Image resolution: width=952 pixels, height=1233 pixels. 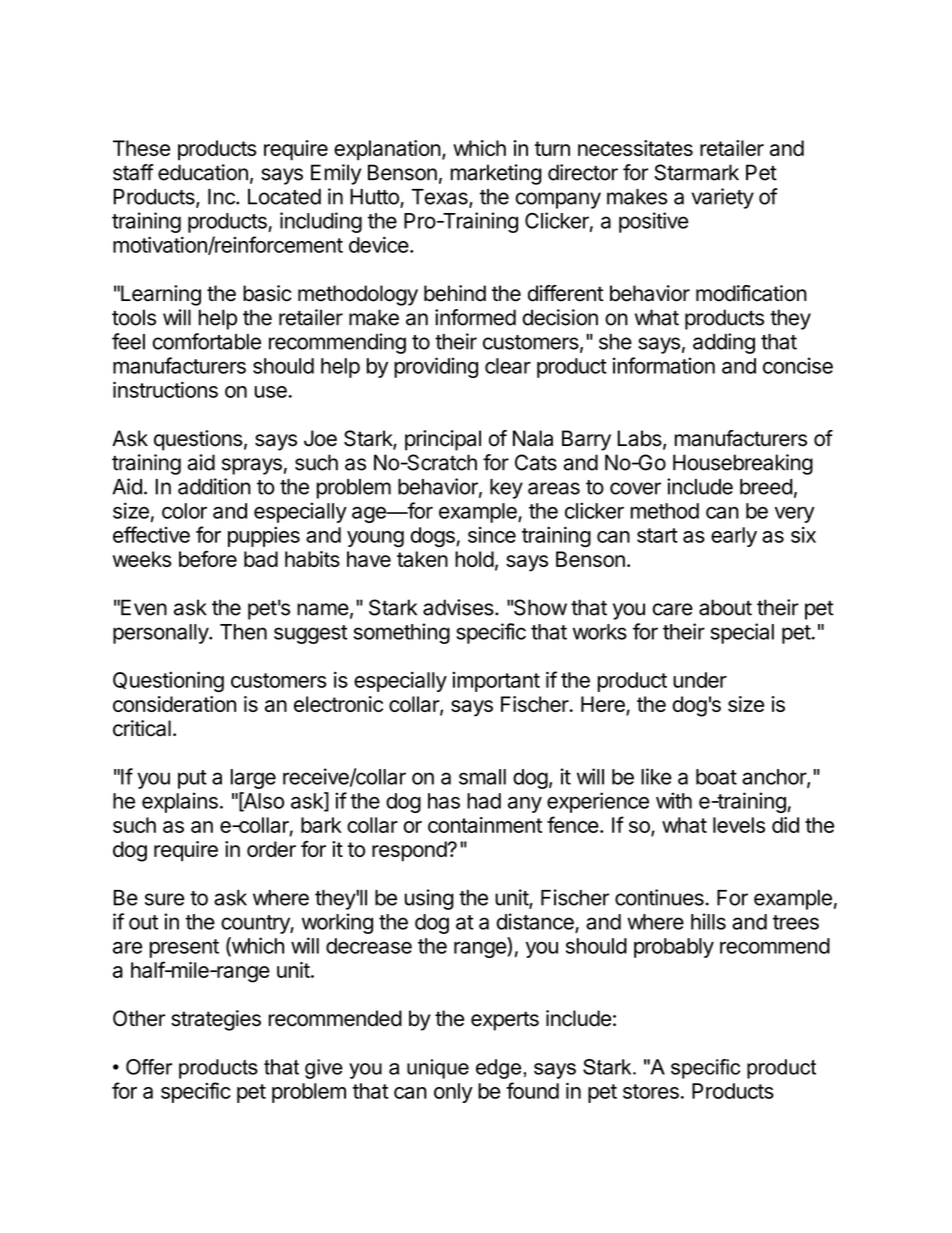 What do you see at coordinates (482, 777) in the screenshot?
I see `small` at bounding box center [482, 777].
